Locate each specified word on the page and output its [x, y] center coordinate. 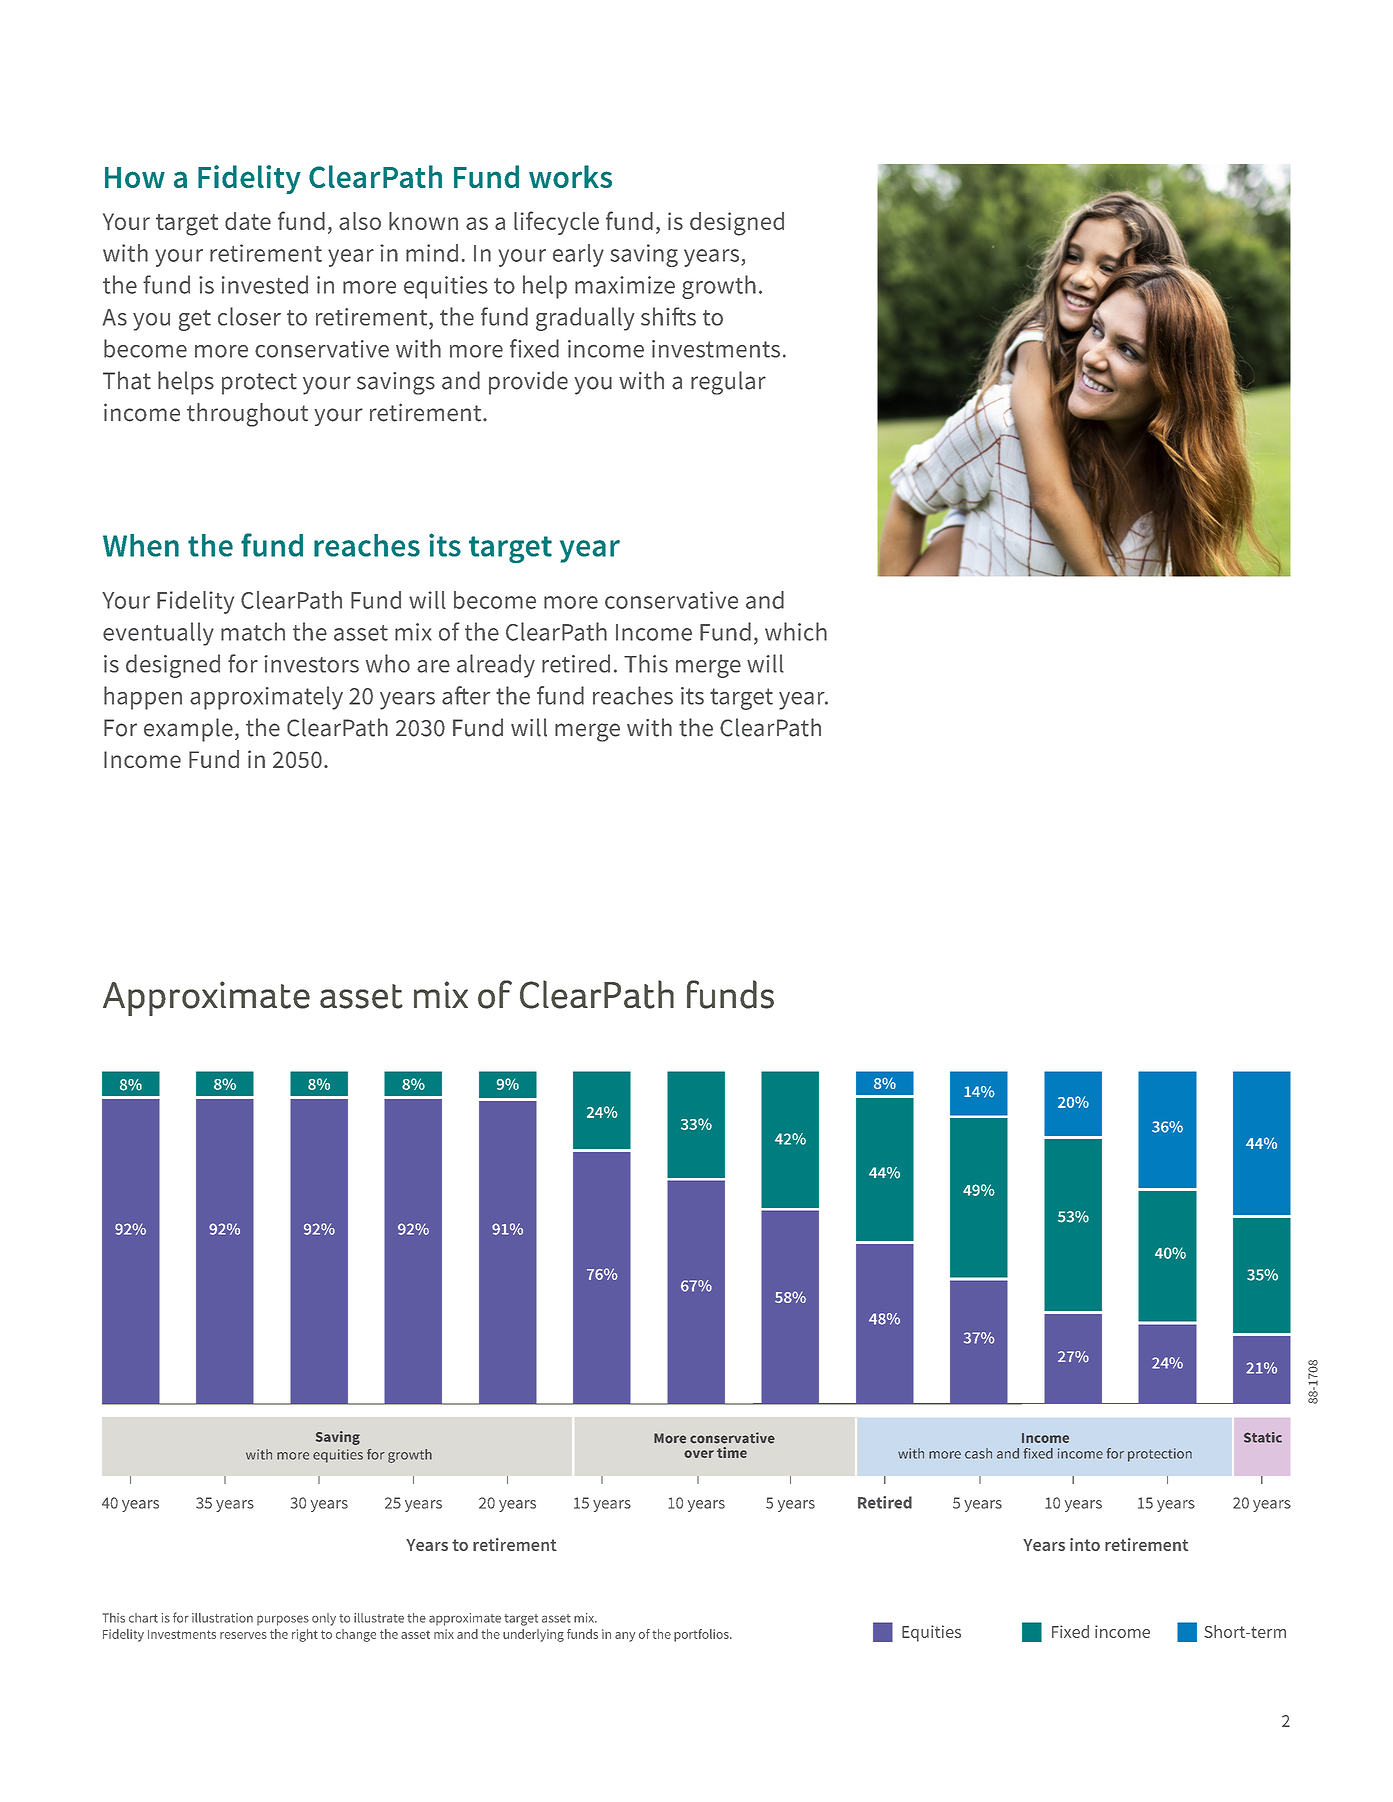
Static [1263, 1437]
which [796, 631]
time [732, 1452]
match [253, 631]
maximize [625, 285]
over [699, 1454]
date [248, 221]
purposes [283, 1620]
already [496, 666]
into [1085, 1544]
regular [728, 383]
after [466, 695]
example [188, 730]
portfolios [702, 1635]
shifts [668, 316]
